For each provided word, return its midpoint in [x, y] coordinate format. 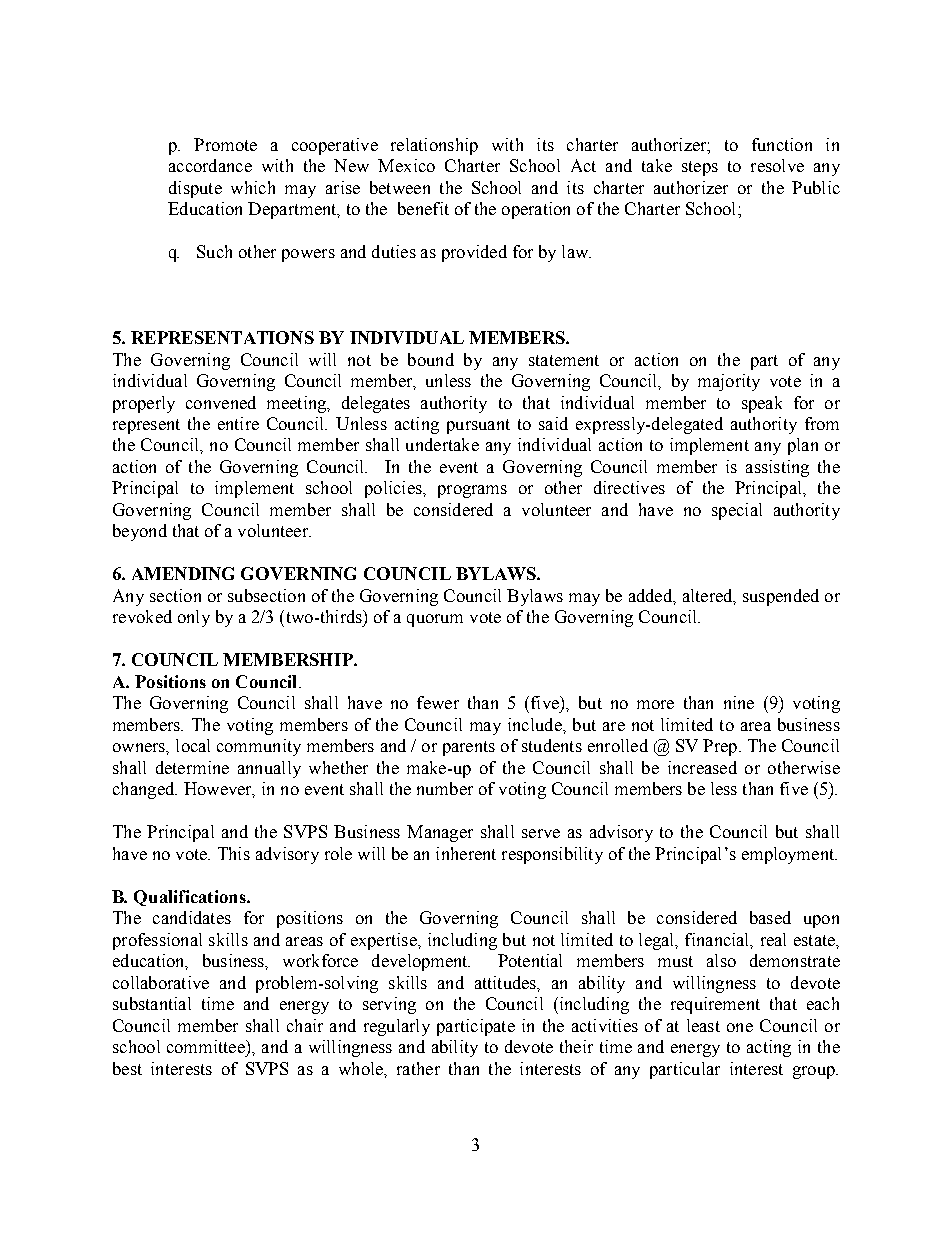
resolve [777, 165]
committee [207, 1046]
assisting [777, 468]
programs [472, 491]
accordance [210, 165]
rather [418, 1068]
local [193, 745]
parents [469, 748]
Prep [720, 747]
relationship [434, 146]
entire [238, 423]
